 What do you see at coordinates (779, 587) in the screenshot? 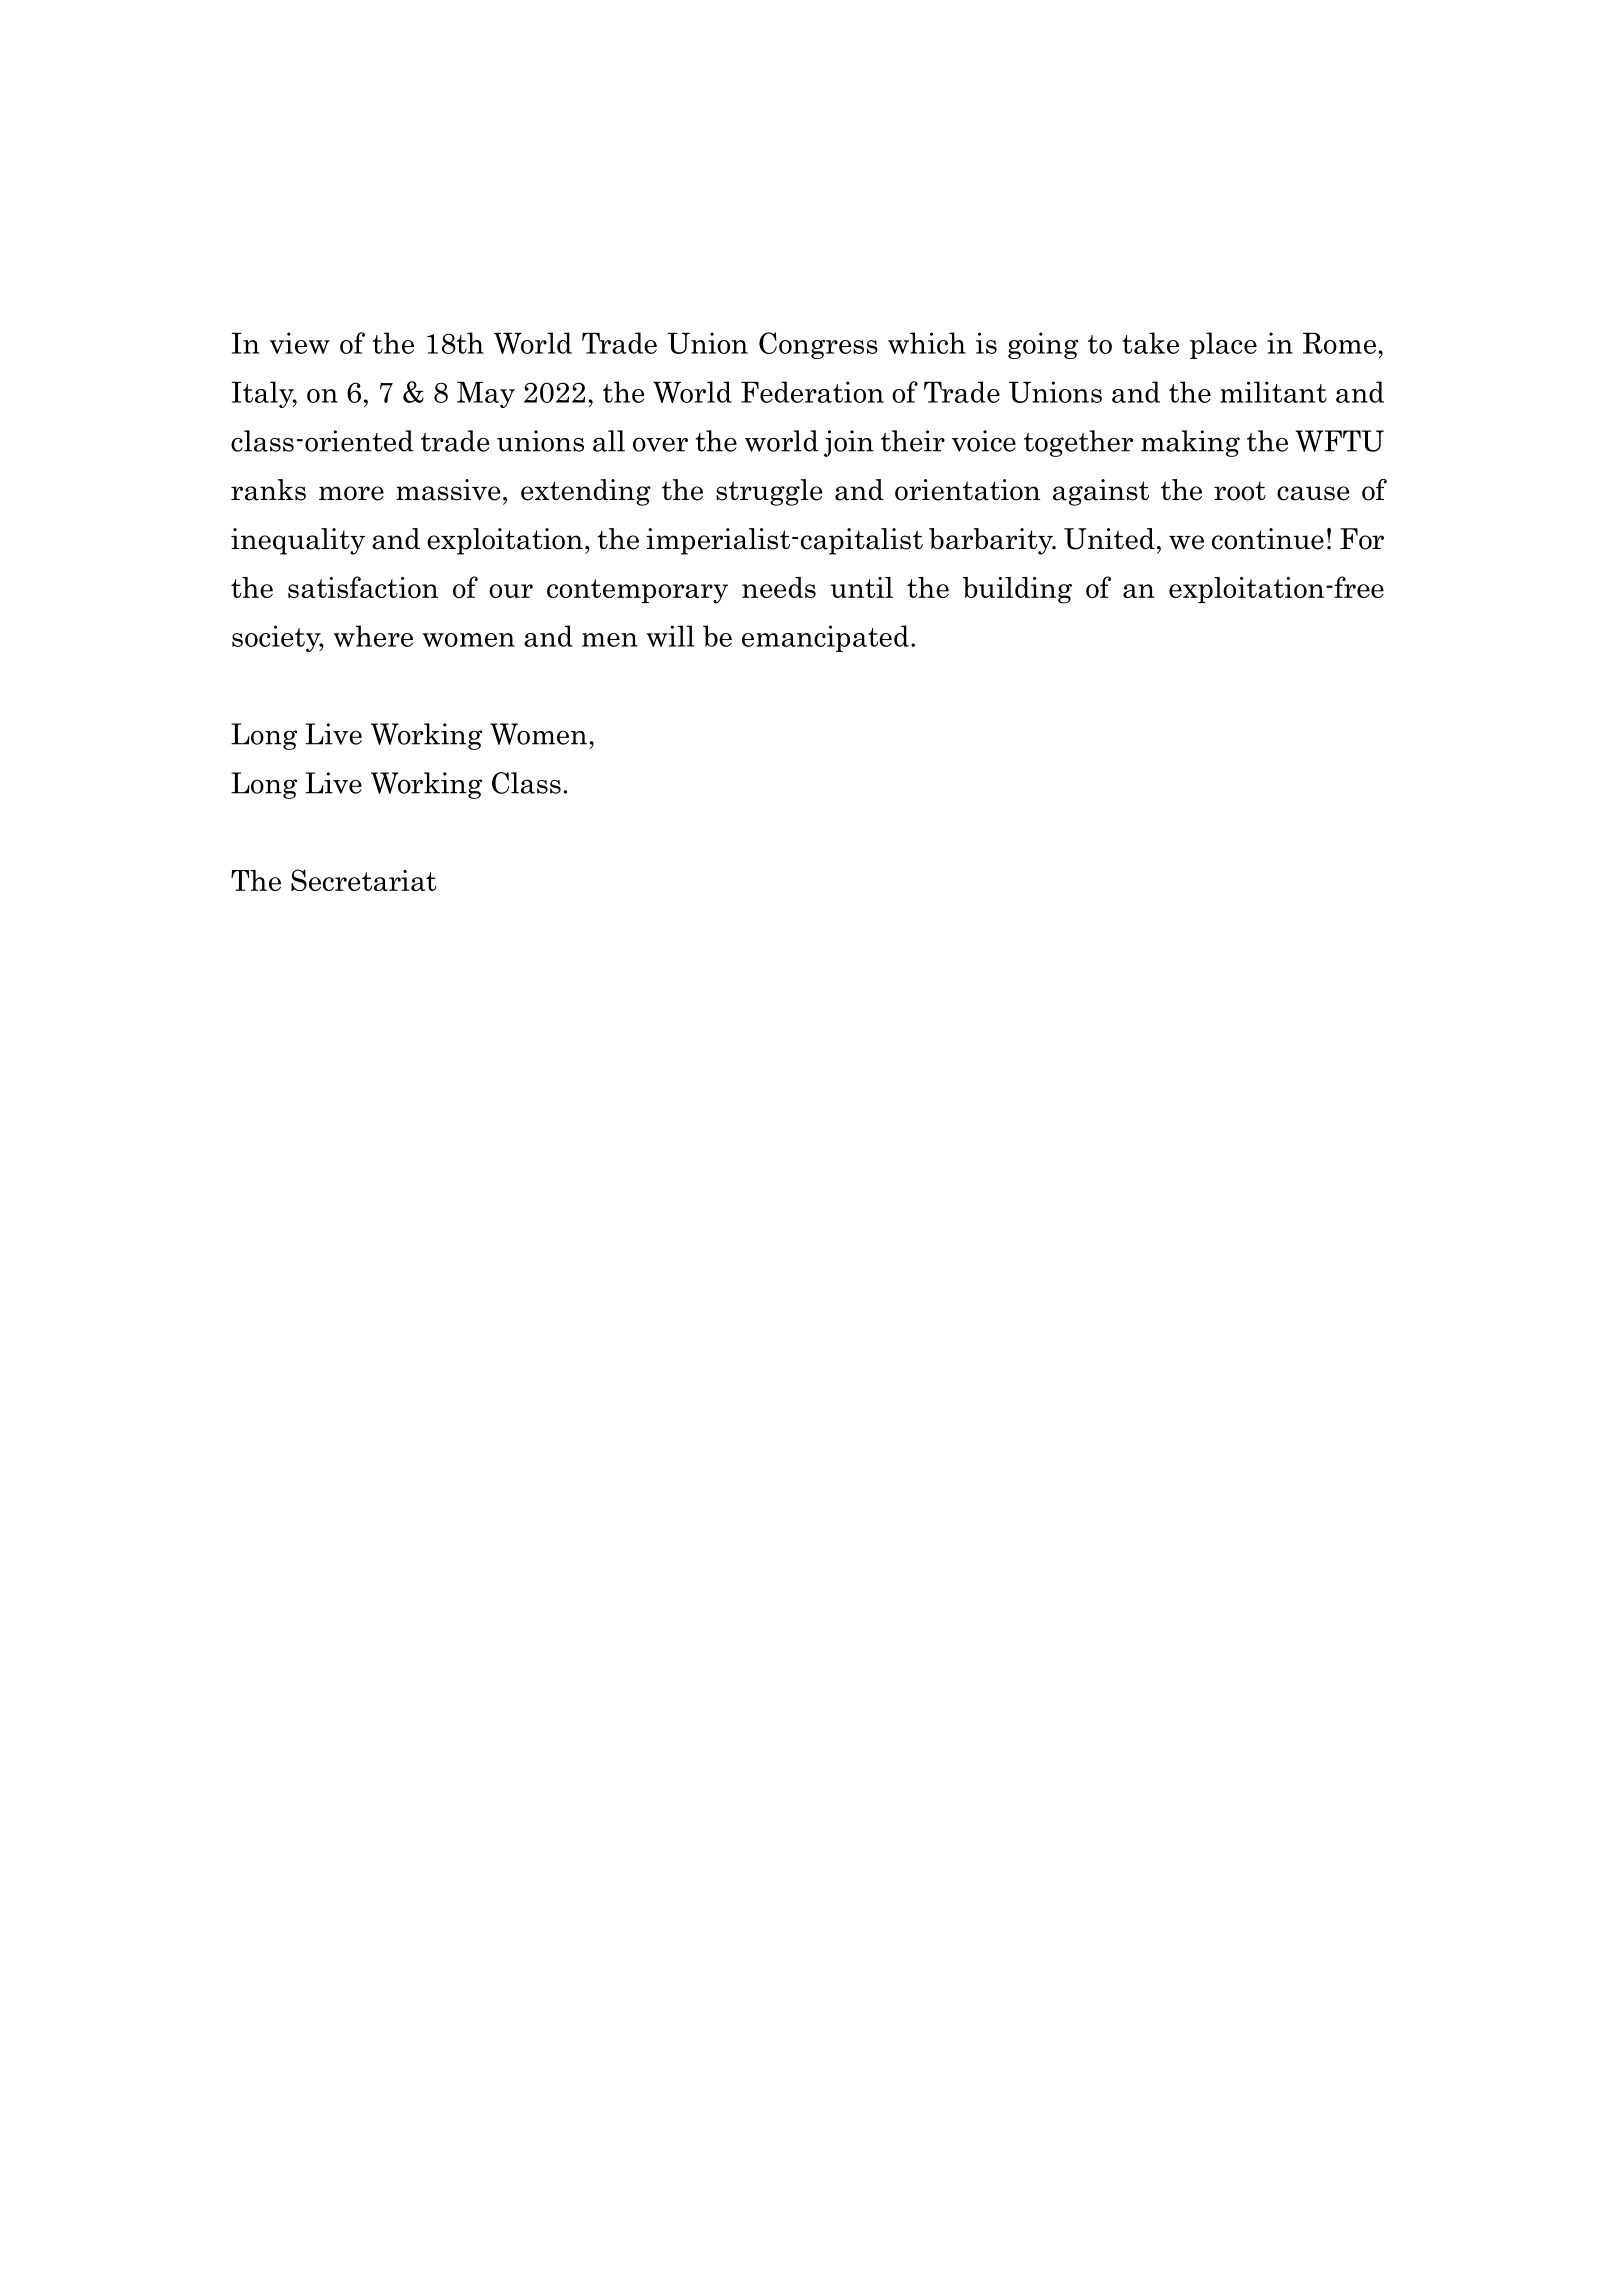
I see `needs` at bounding box center [779, 587].
